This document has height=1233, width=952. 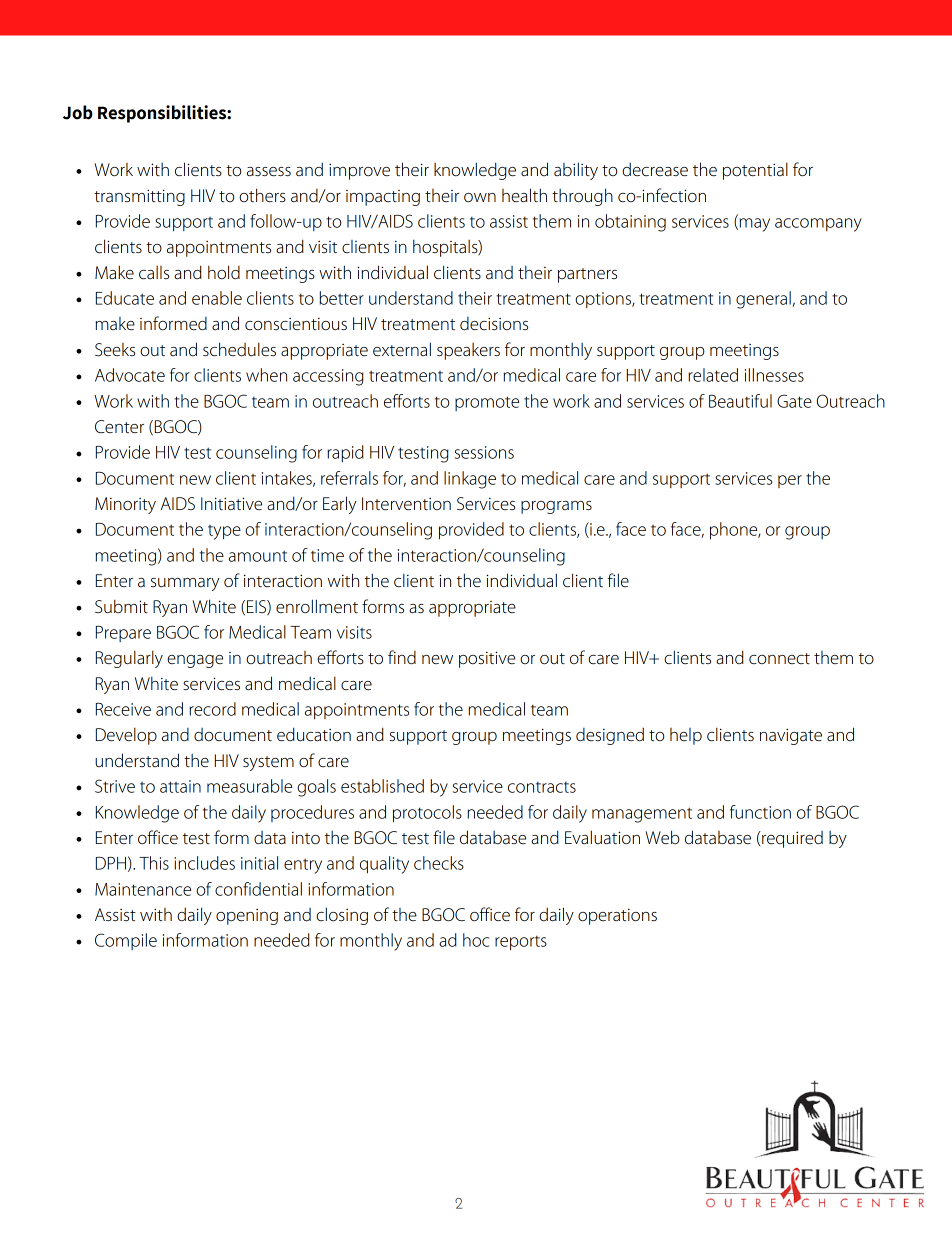 What do you see at coordinates (755, 171) in the document?
I see `potential` at bounding box center [755, 171].
